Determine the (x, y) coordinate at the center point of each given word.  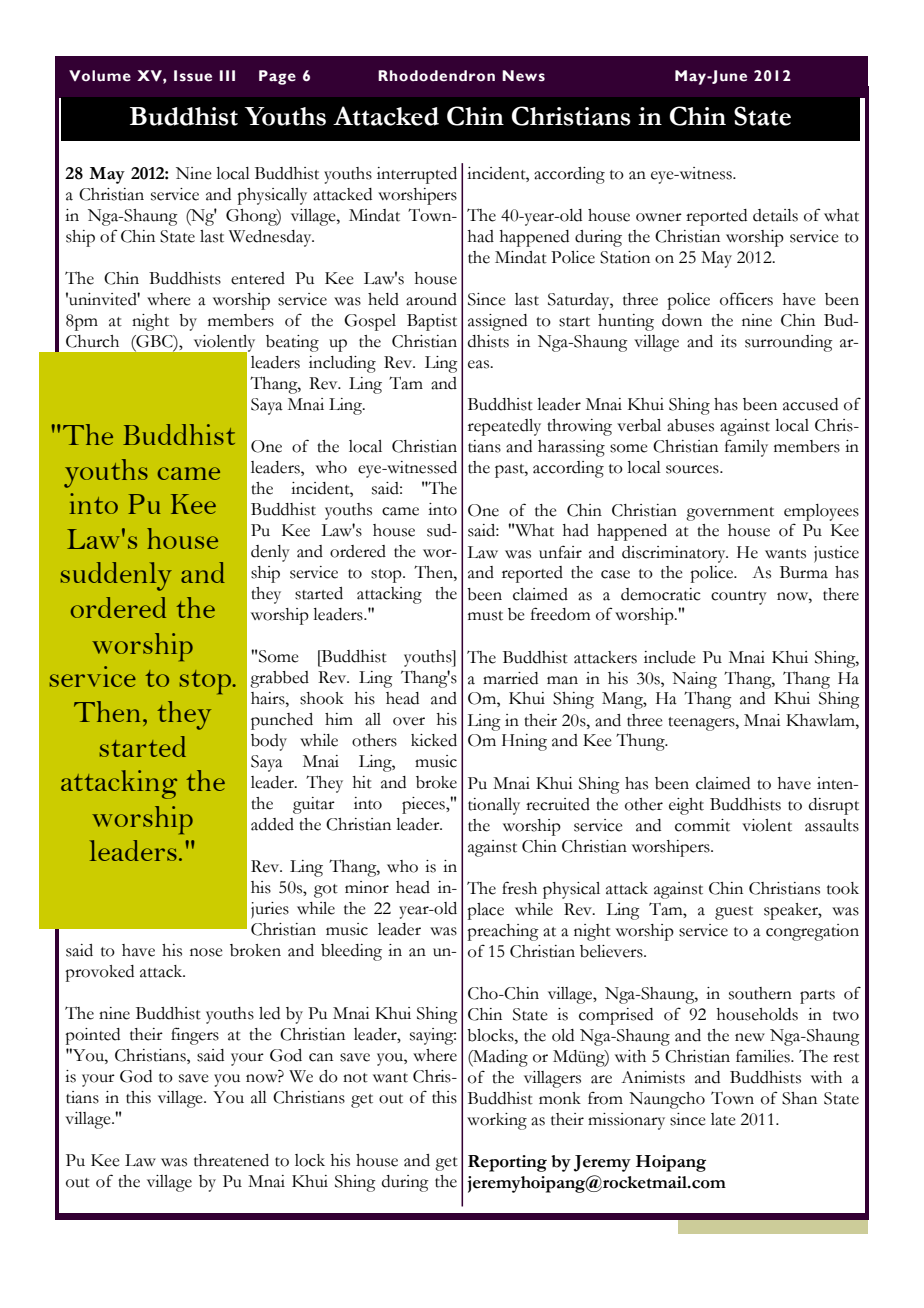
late (723, 1119)
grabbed (279, 679)
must (485, 616)
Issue (193, 76)
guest (734, 913)
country (739, 598)
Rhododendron (436, 76)
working (497, 1121)
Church (92, 341)
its (729, 341)
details (775, 215)
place (485, 911)
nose (206, 952)
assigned (497, 322)
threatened (231, 1160)
